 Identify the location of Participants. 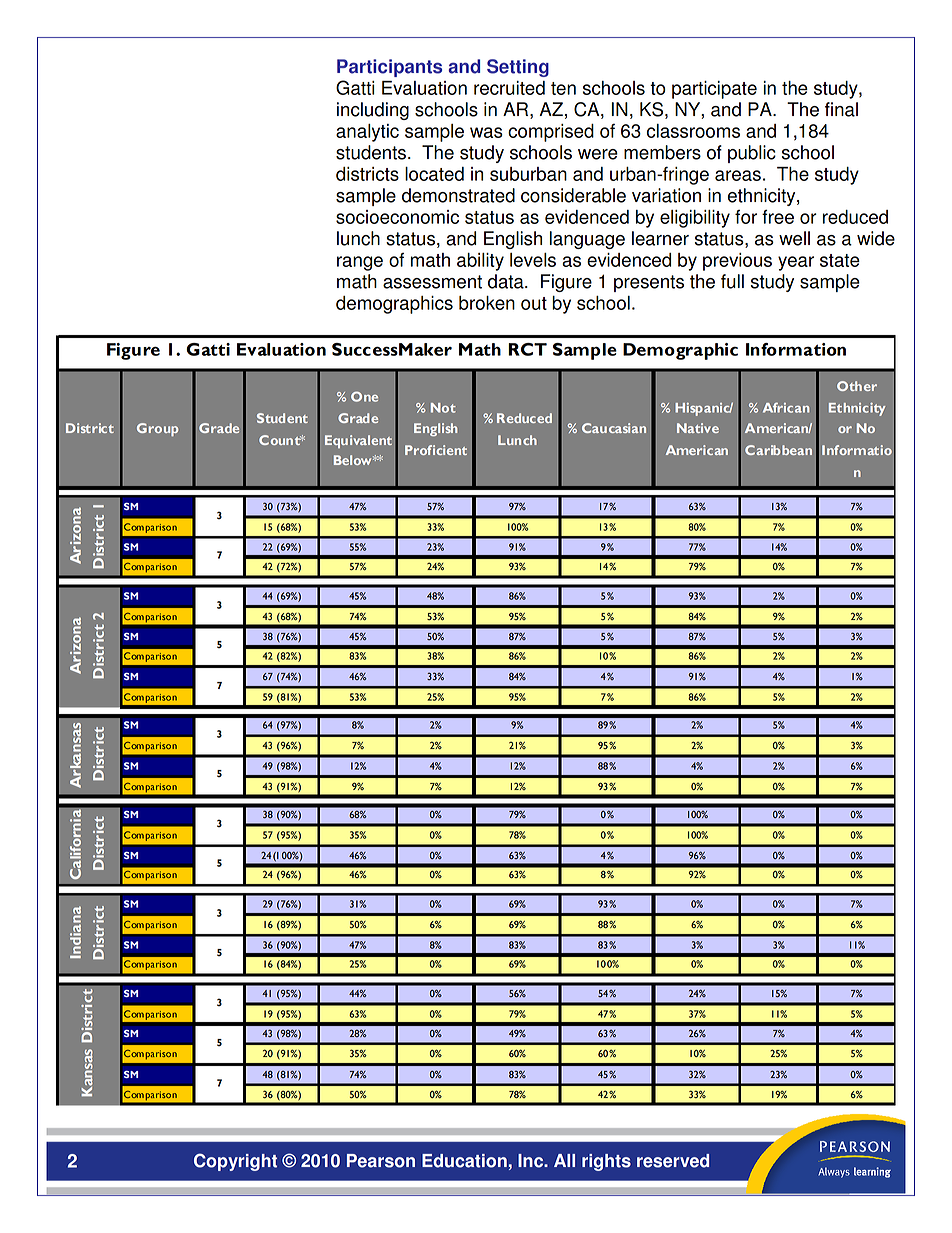
(389, 68).
